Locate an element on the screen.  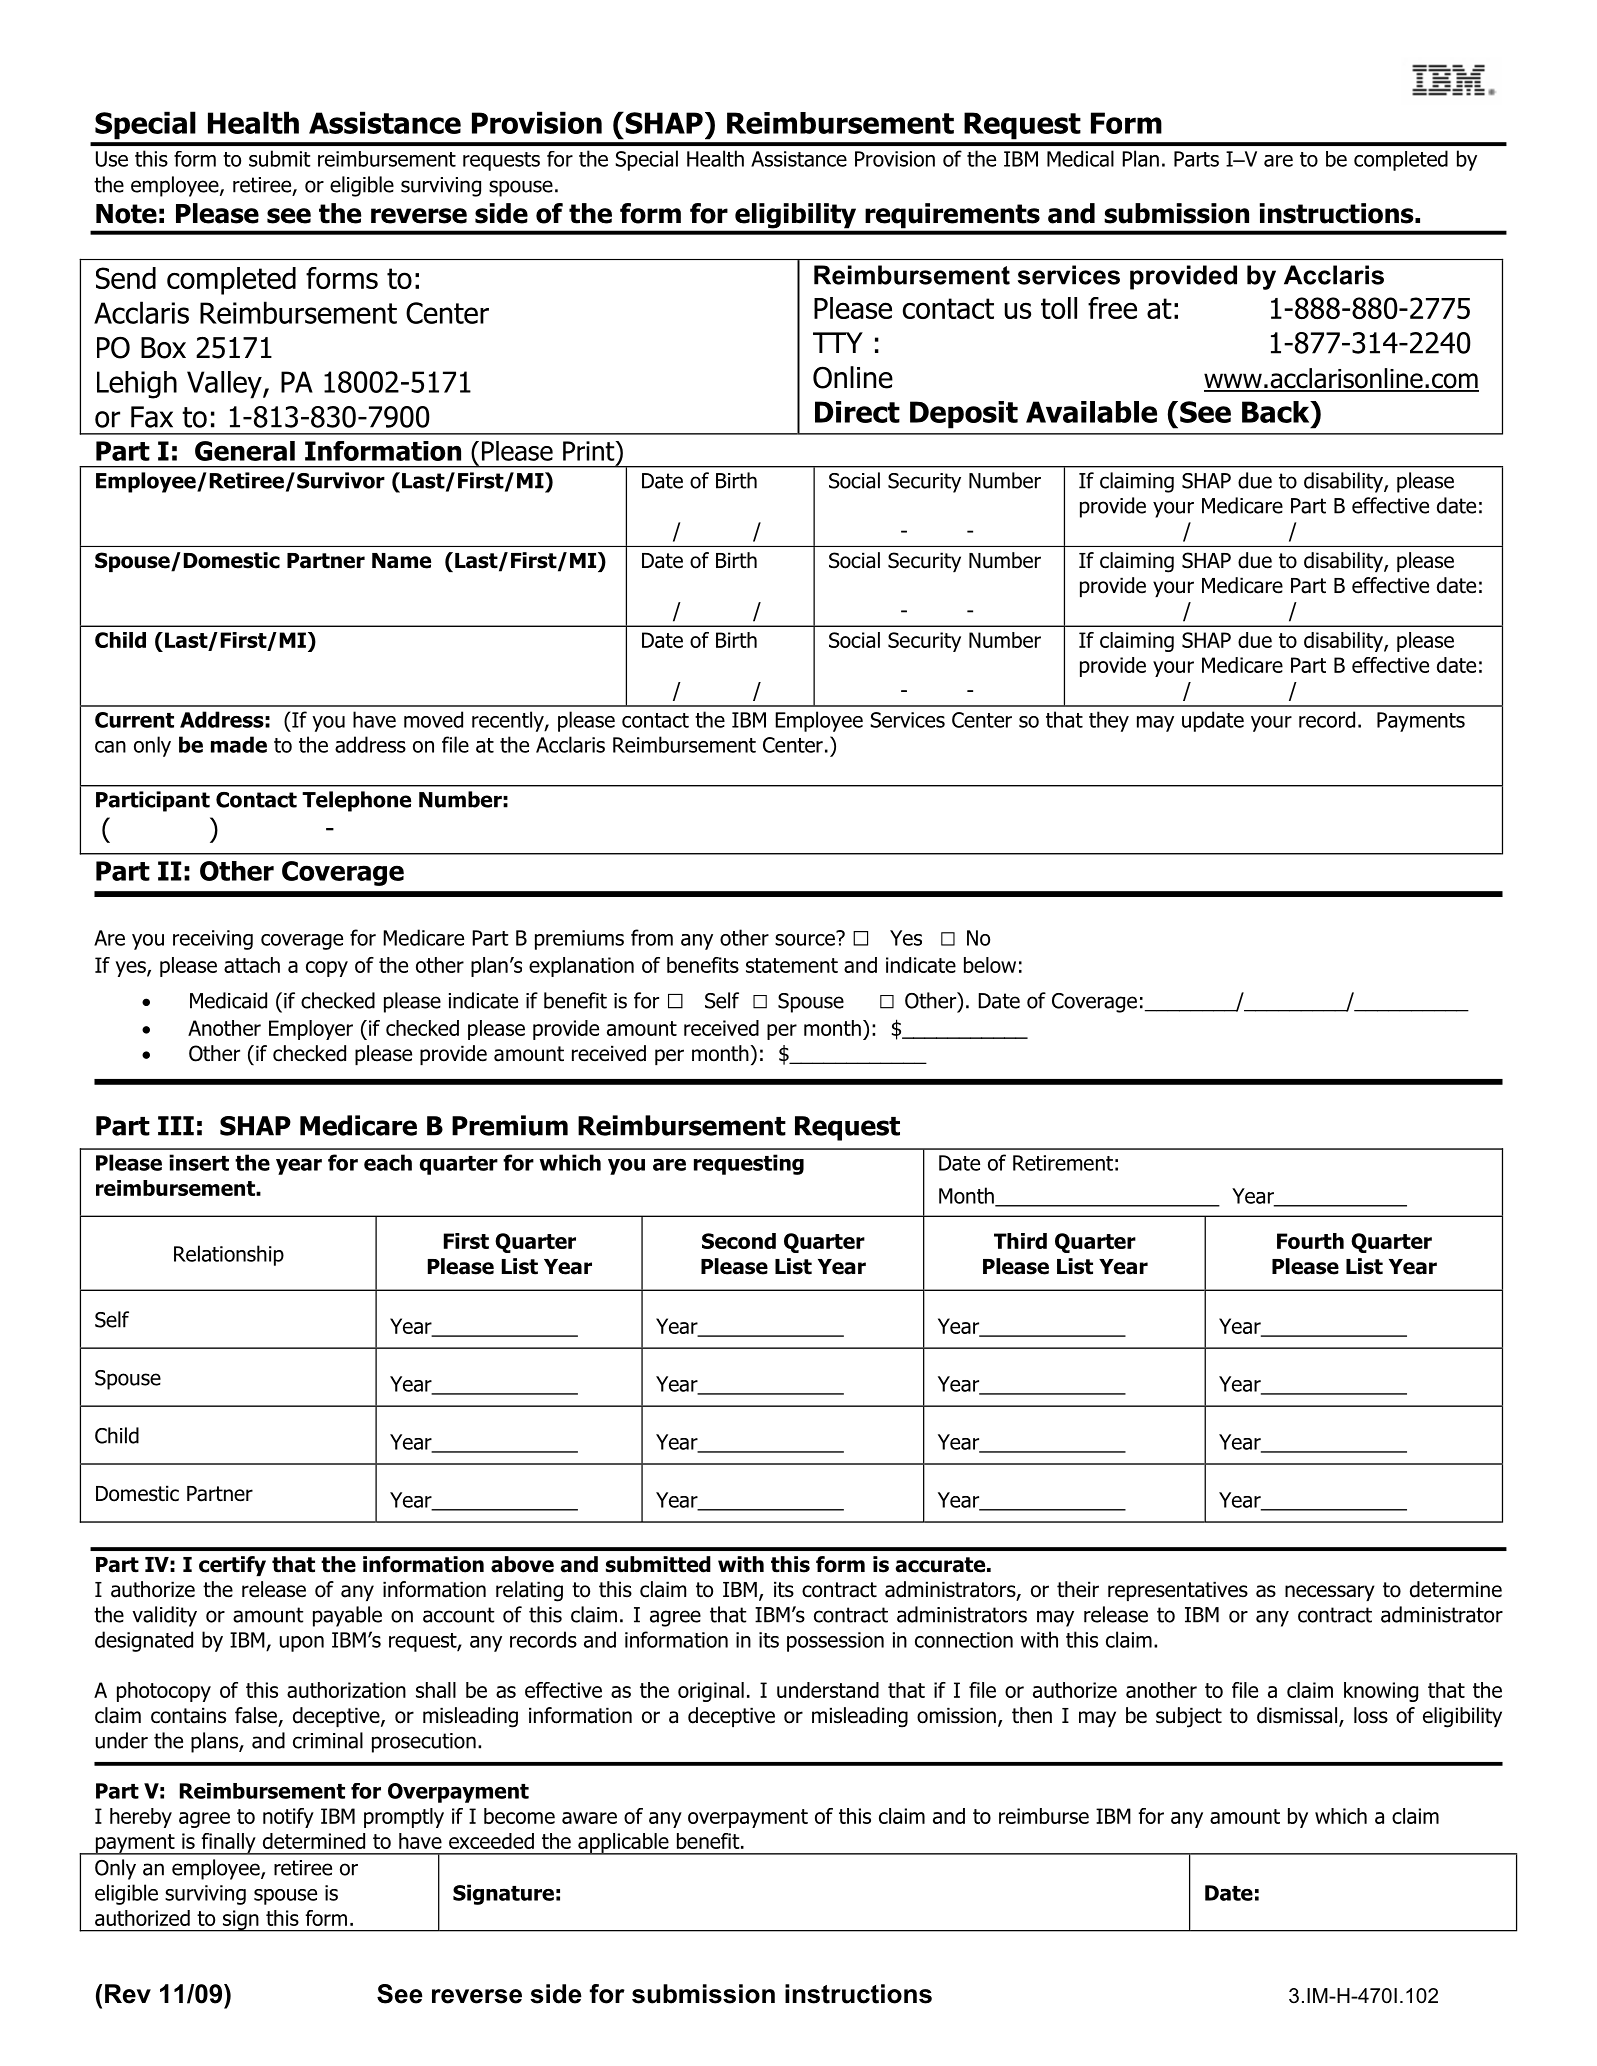
statement is located at coordinates (792, 965).
